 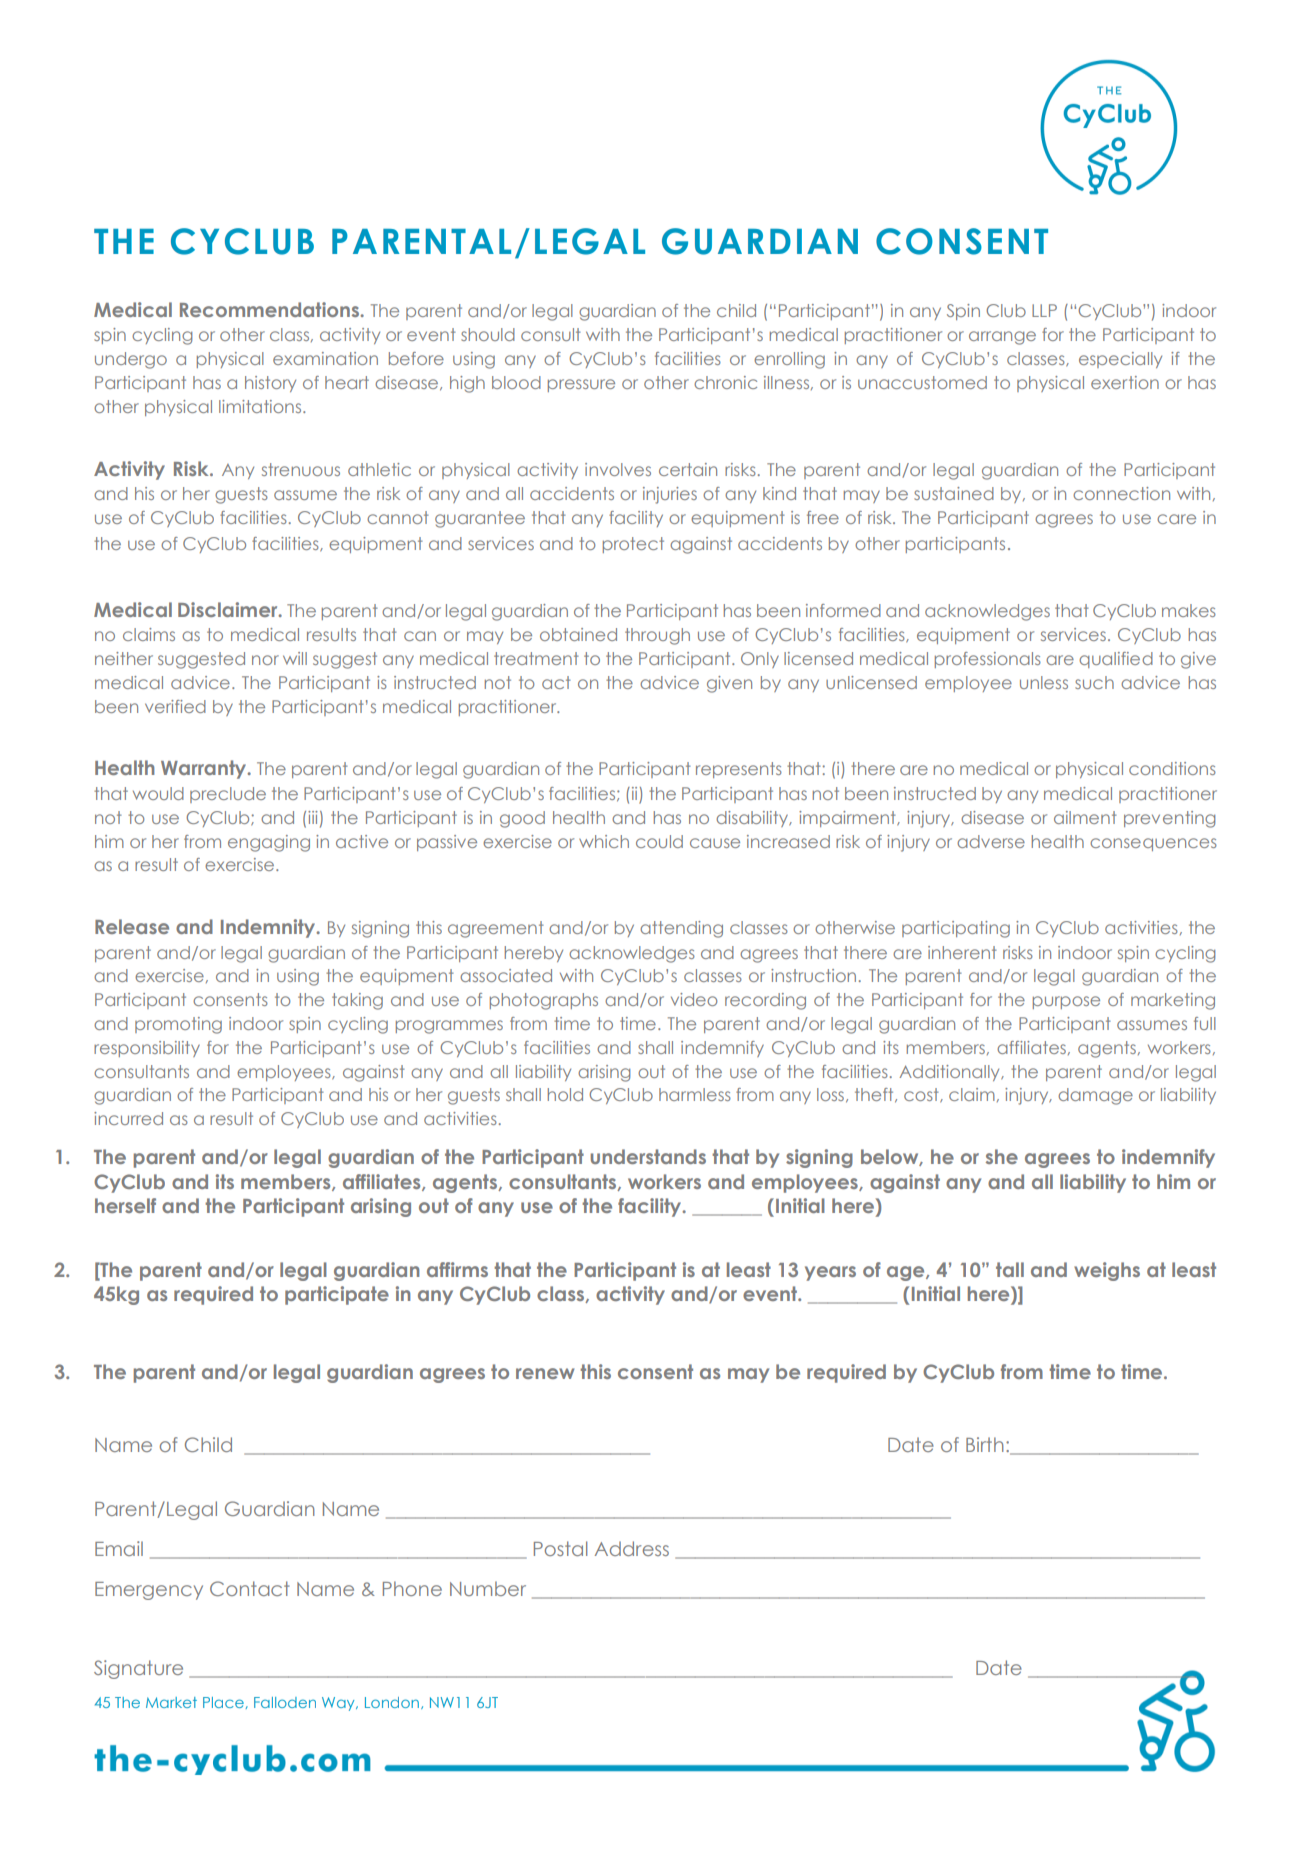 What do you see at coordinates (739, 770) in the image?
I see `represents` at bounding box center [739, 770].
